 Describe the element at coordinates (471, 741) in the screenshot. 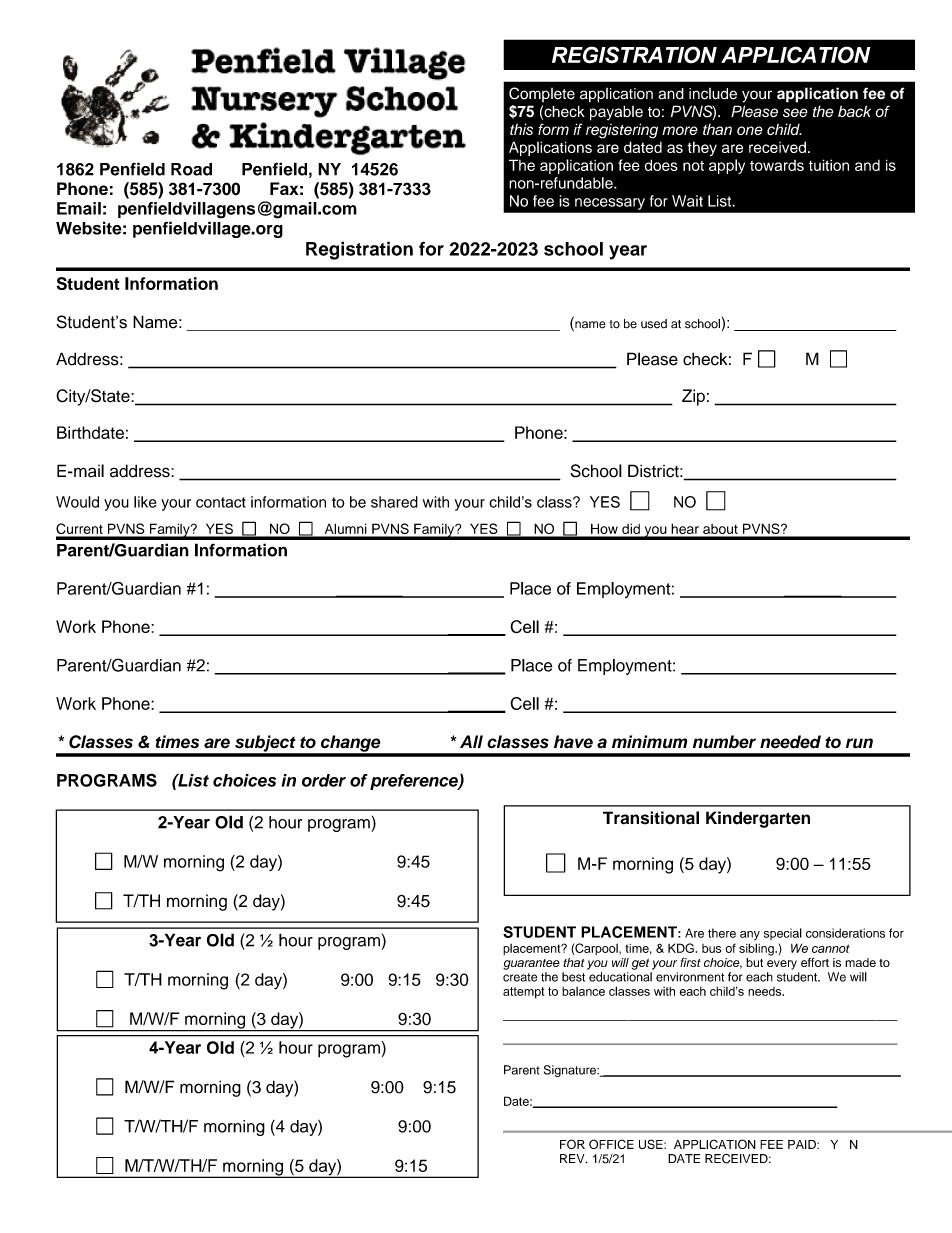

I see `All` at that location.
